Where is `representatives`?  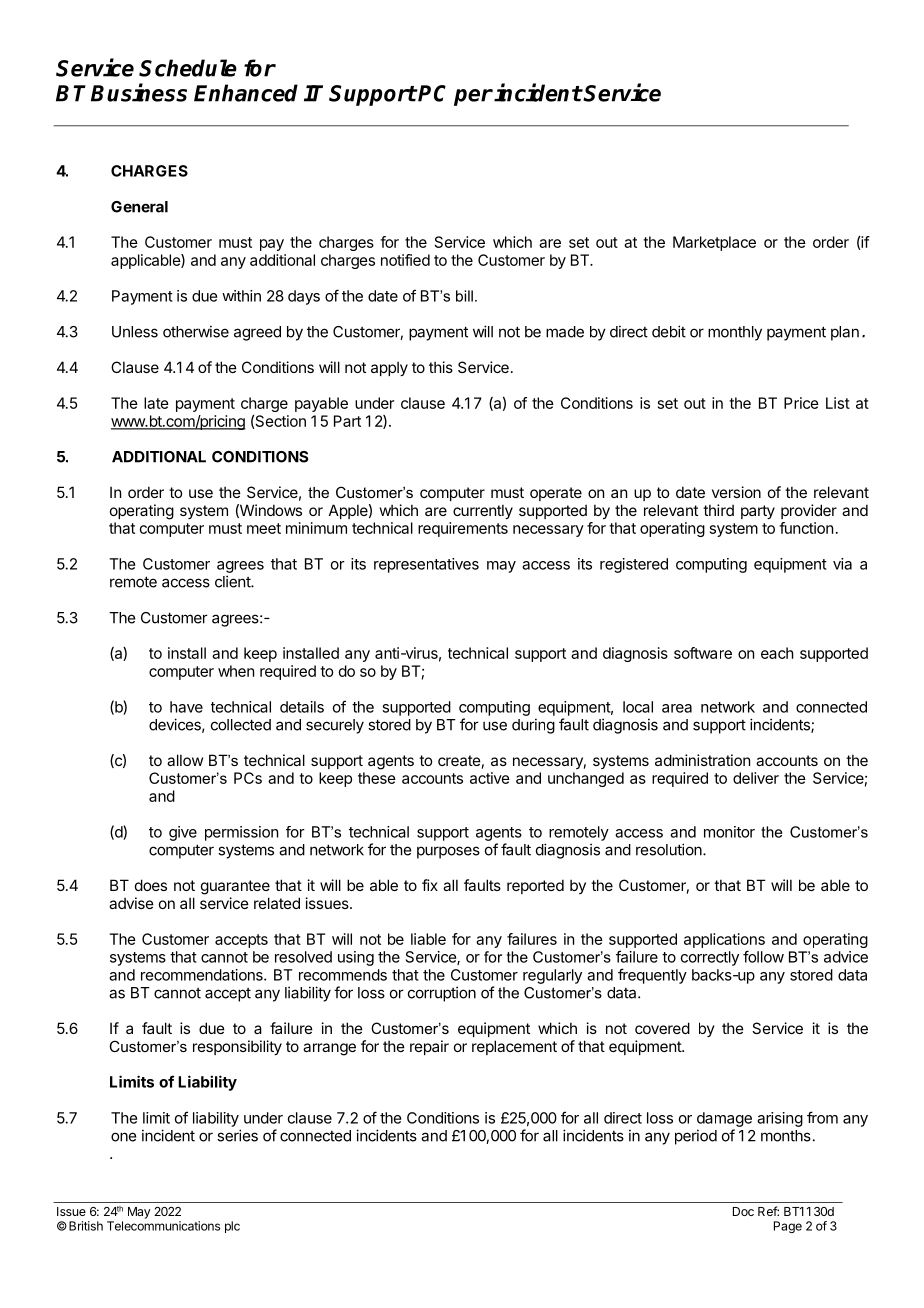 representatives is located at coordinates (426, 565).
